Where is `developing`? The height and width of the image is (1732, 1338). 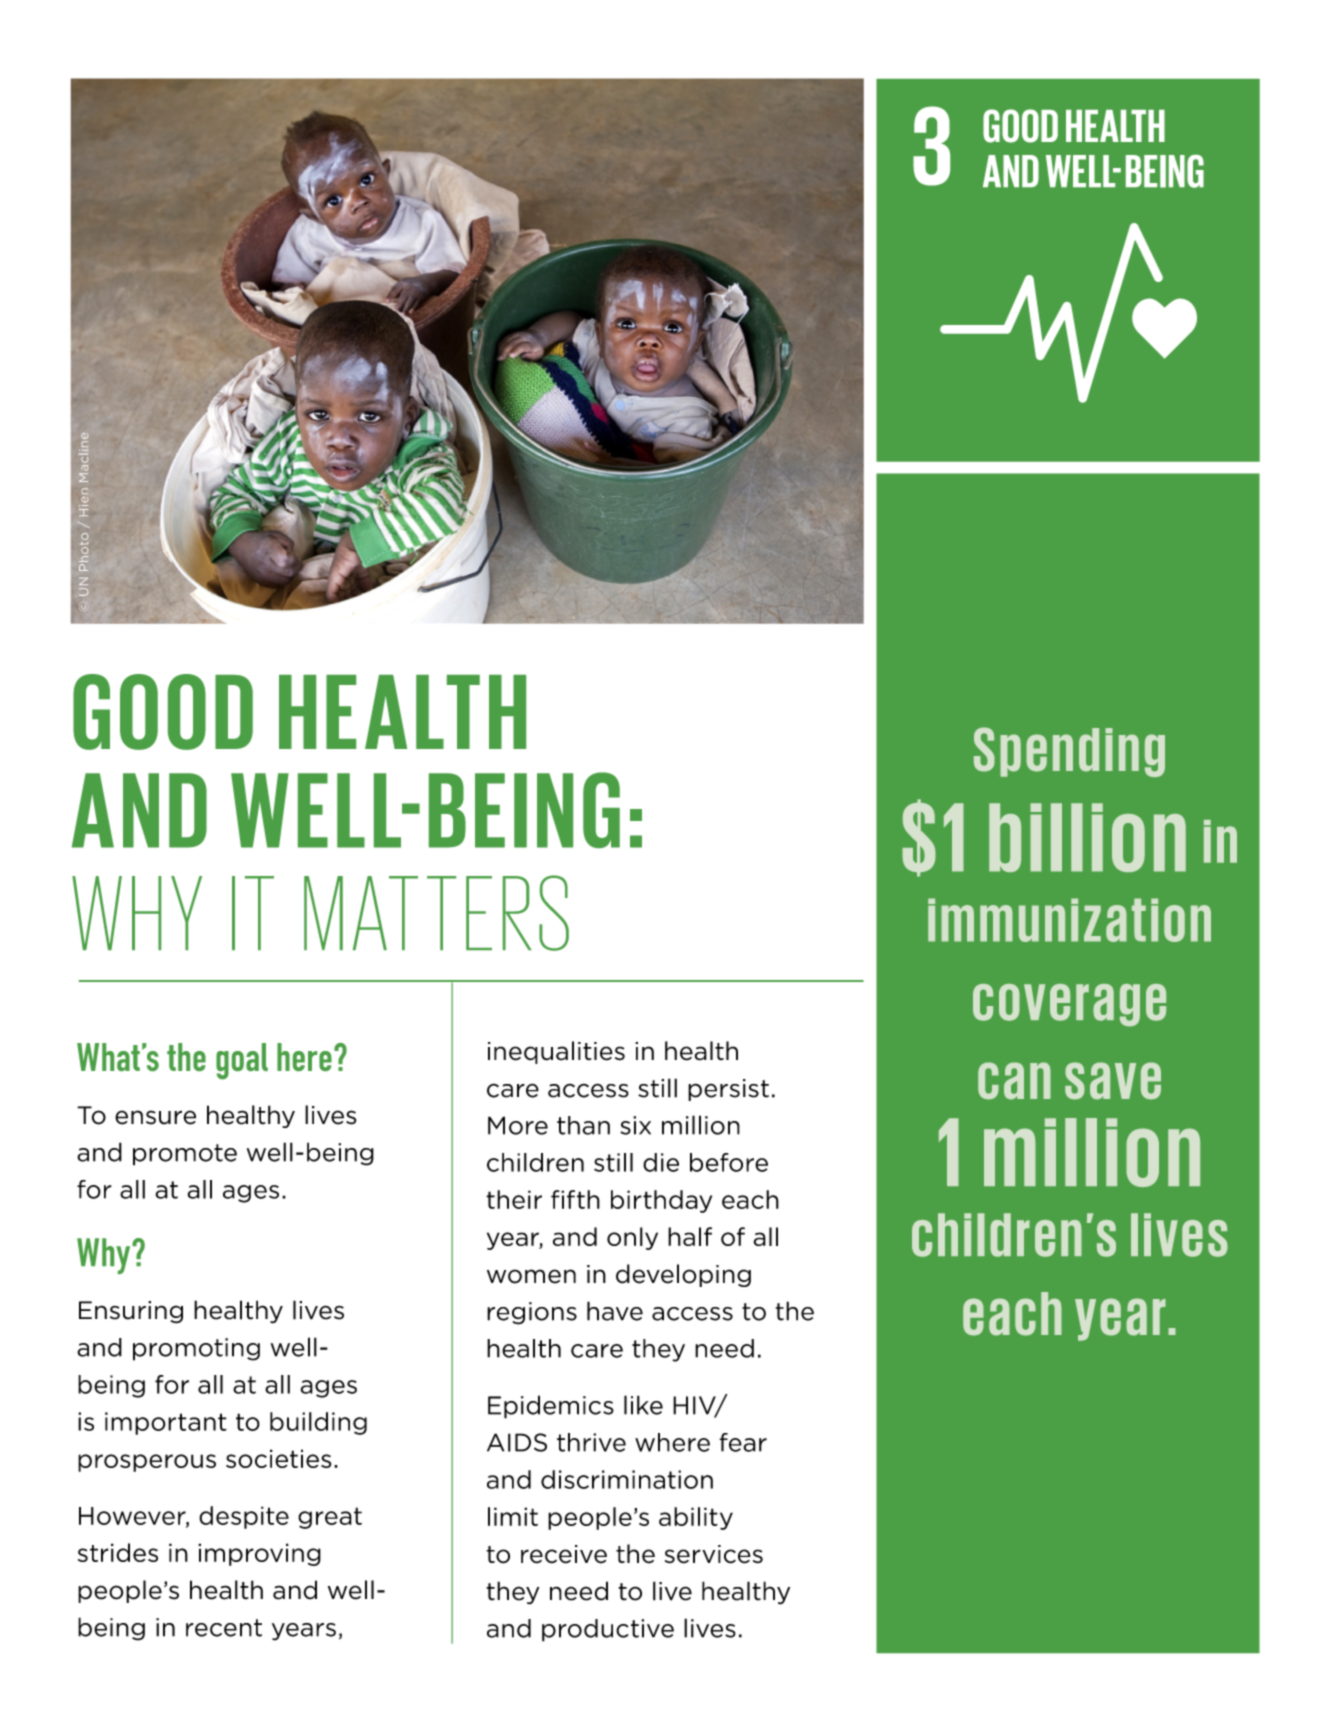
developing is located at coordinates (683, 1275).
